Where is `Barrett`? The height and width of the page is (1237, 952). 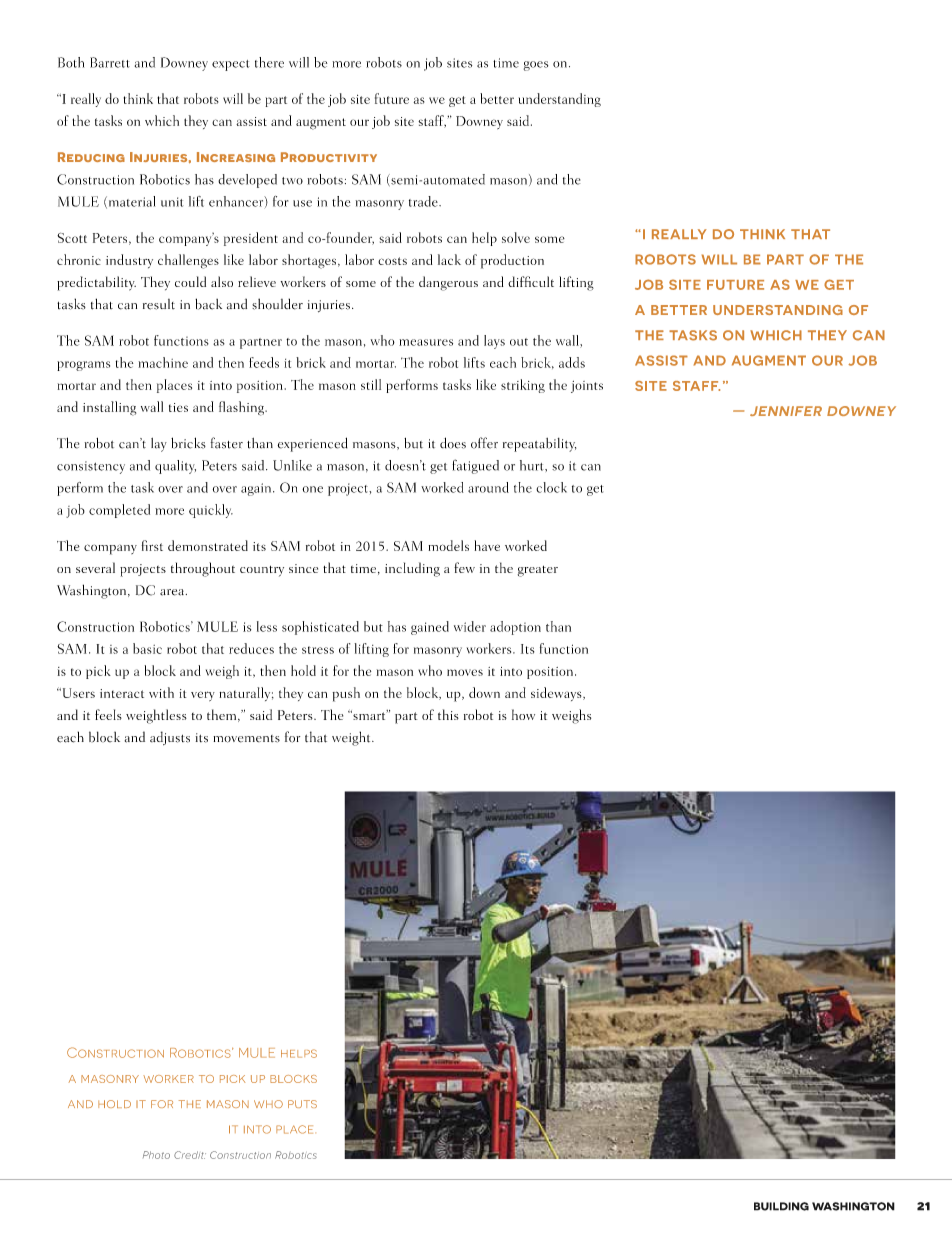 Barrett is located at coordinates (110, 62).
